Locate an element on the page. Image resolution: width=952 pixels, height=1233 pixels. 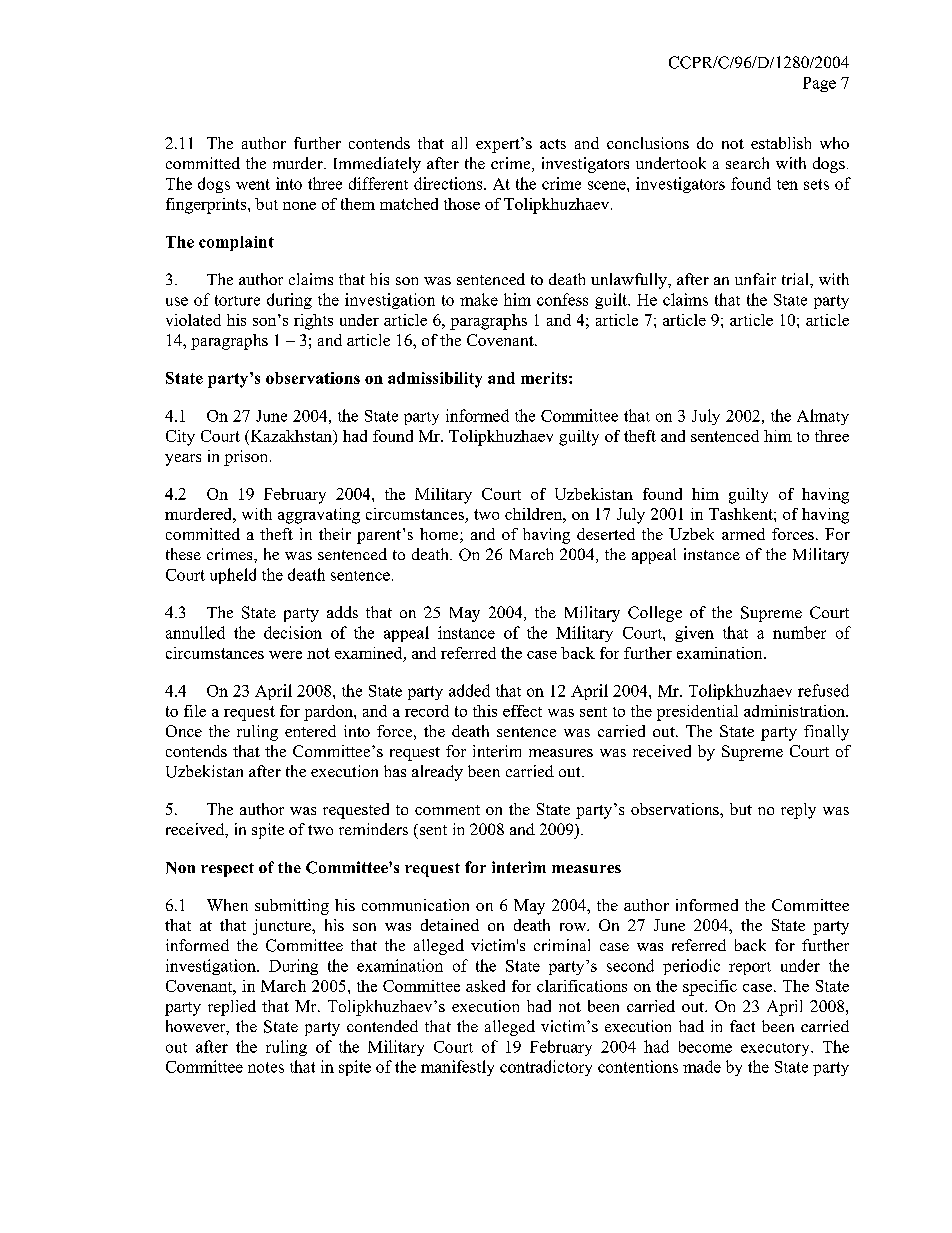
armed is located at coordinates (743, 534).
